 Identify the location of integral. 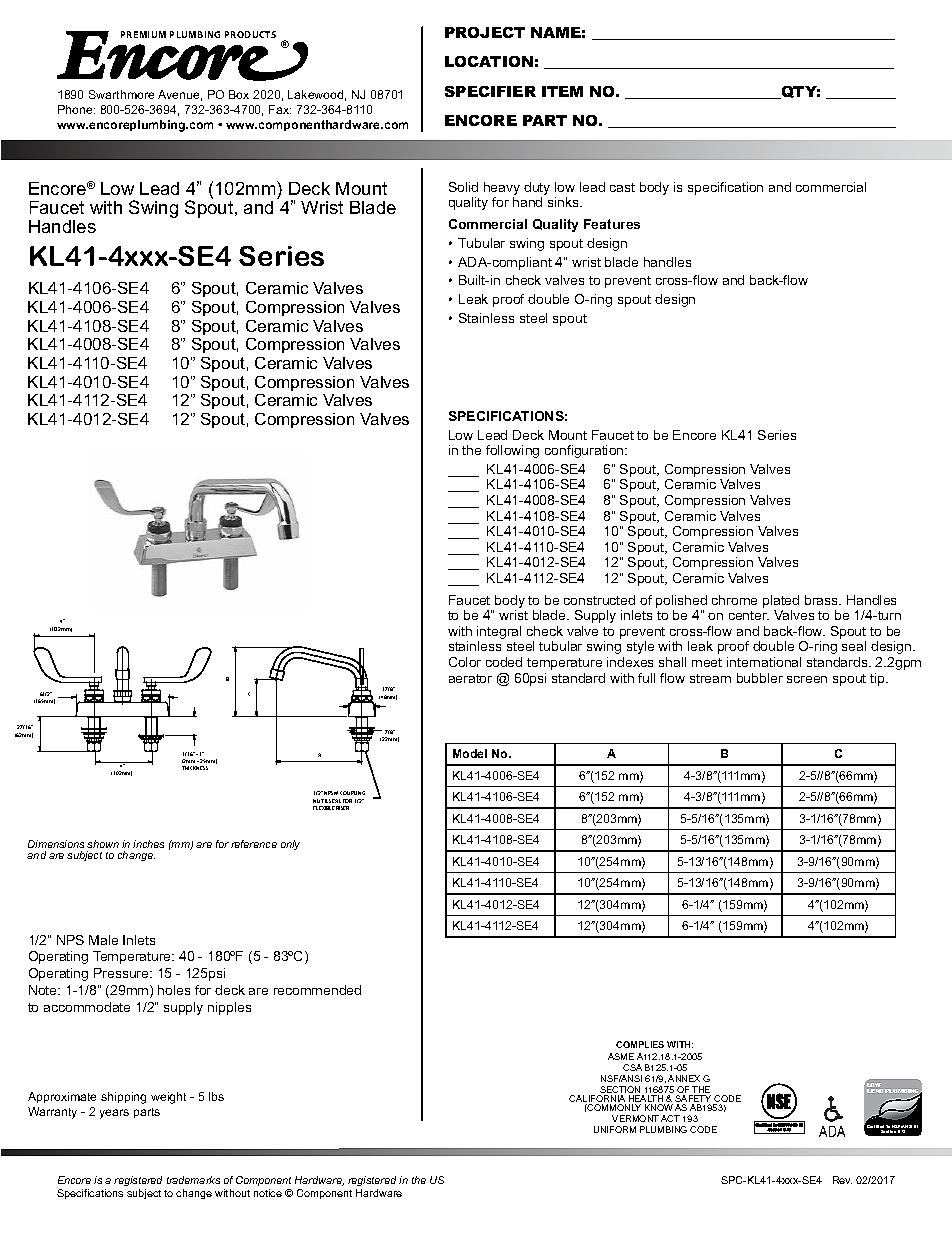
(499, 634).
